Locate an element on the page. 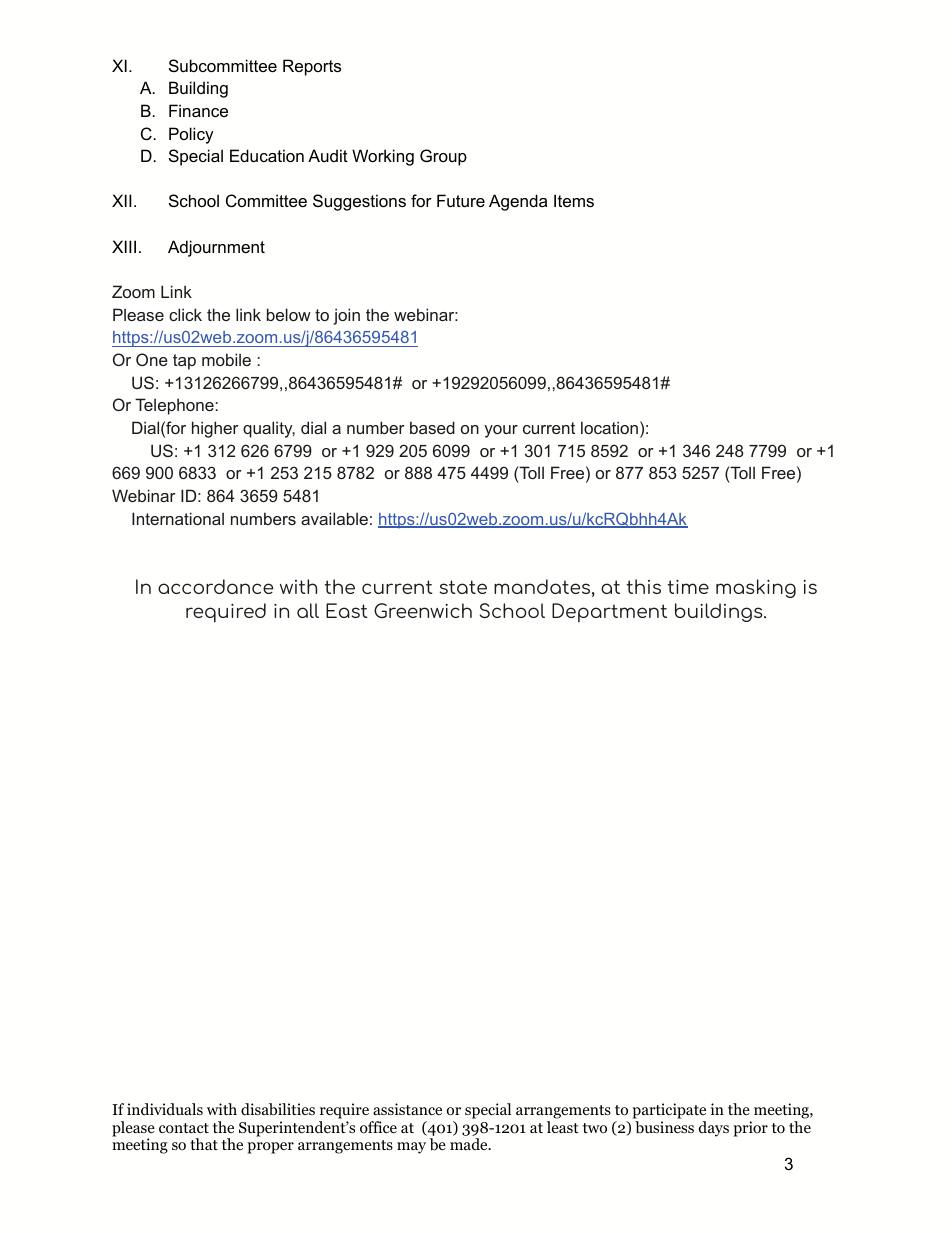 The image size is (952, 1233). all is located at coordinates (308, 610).
